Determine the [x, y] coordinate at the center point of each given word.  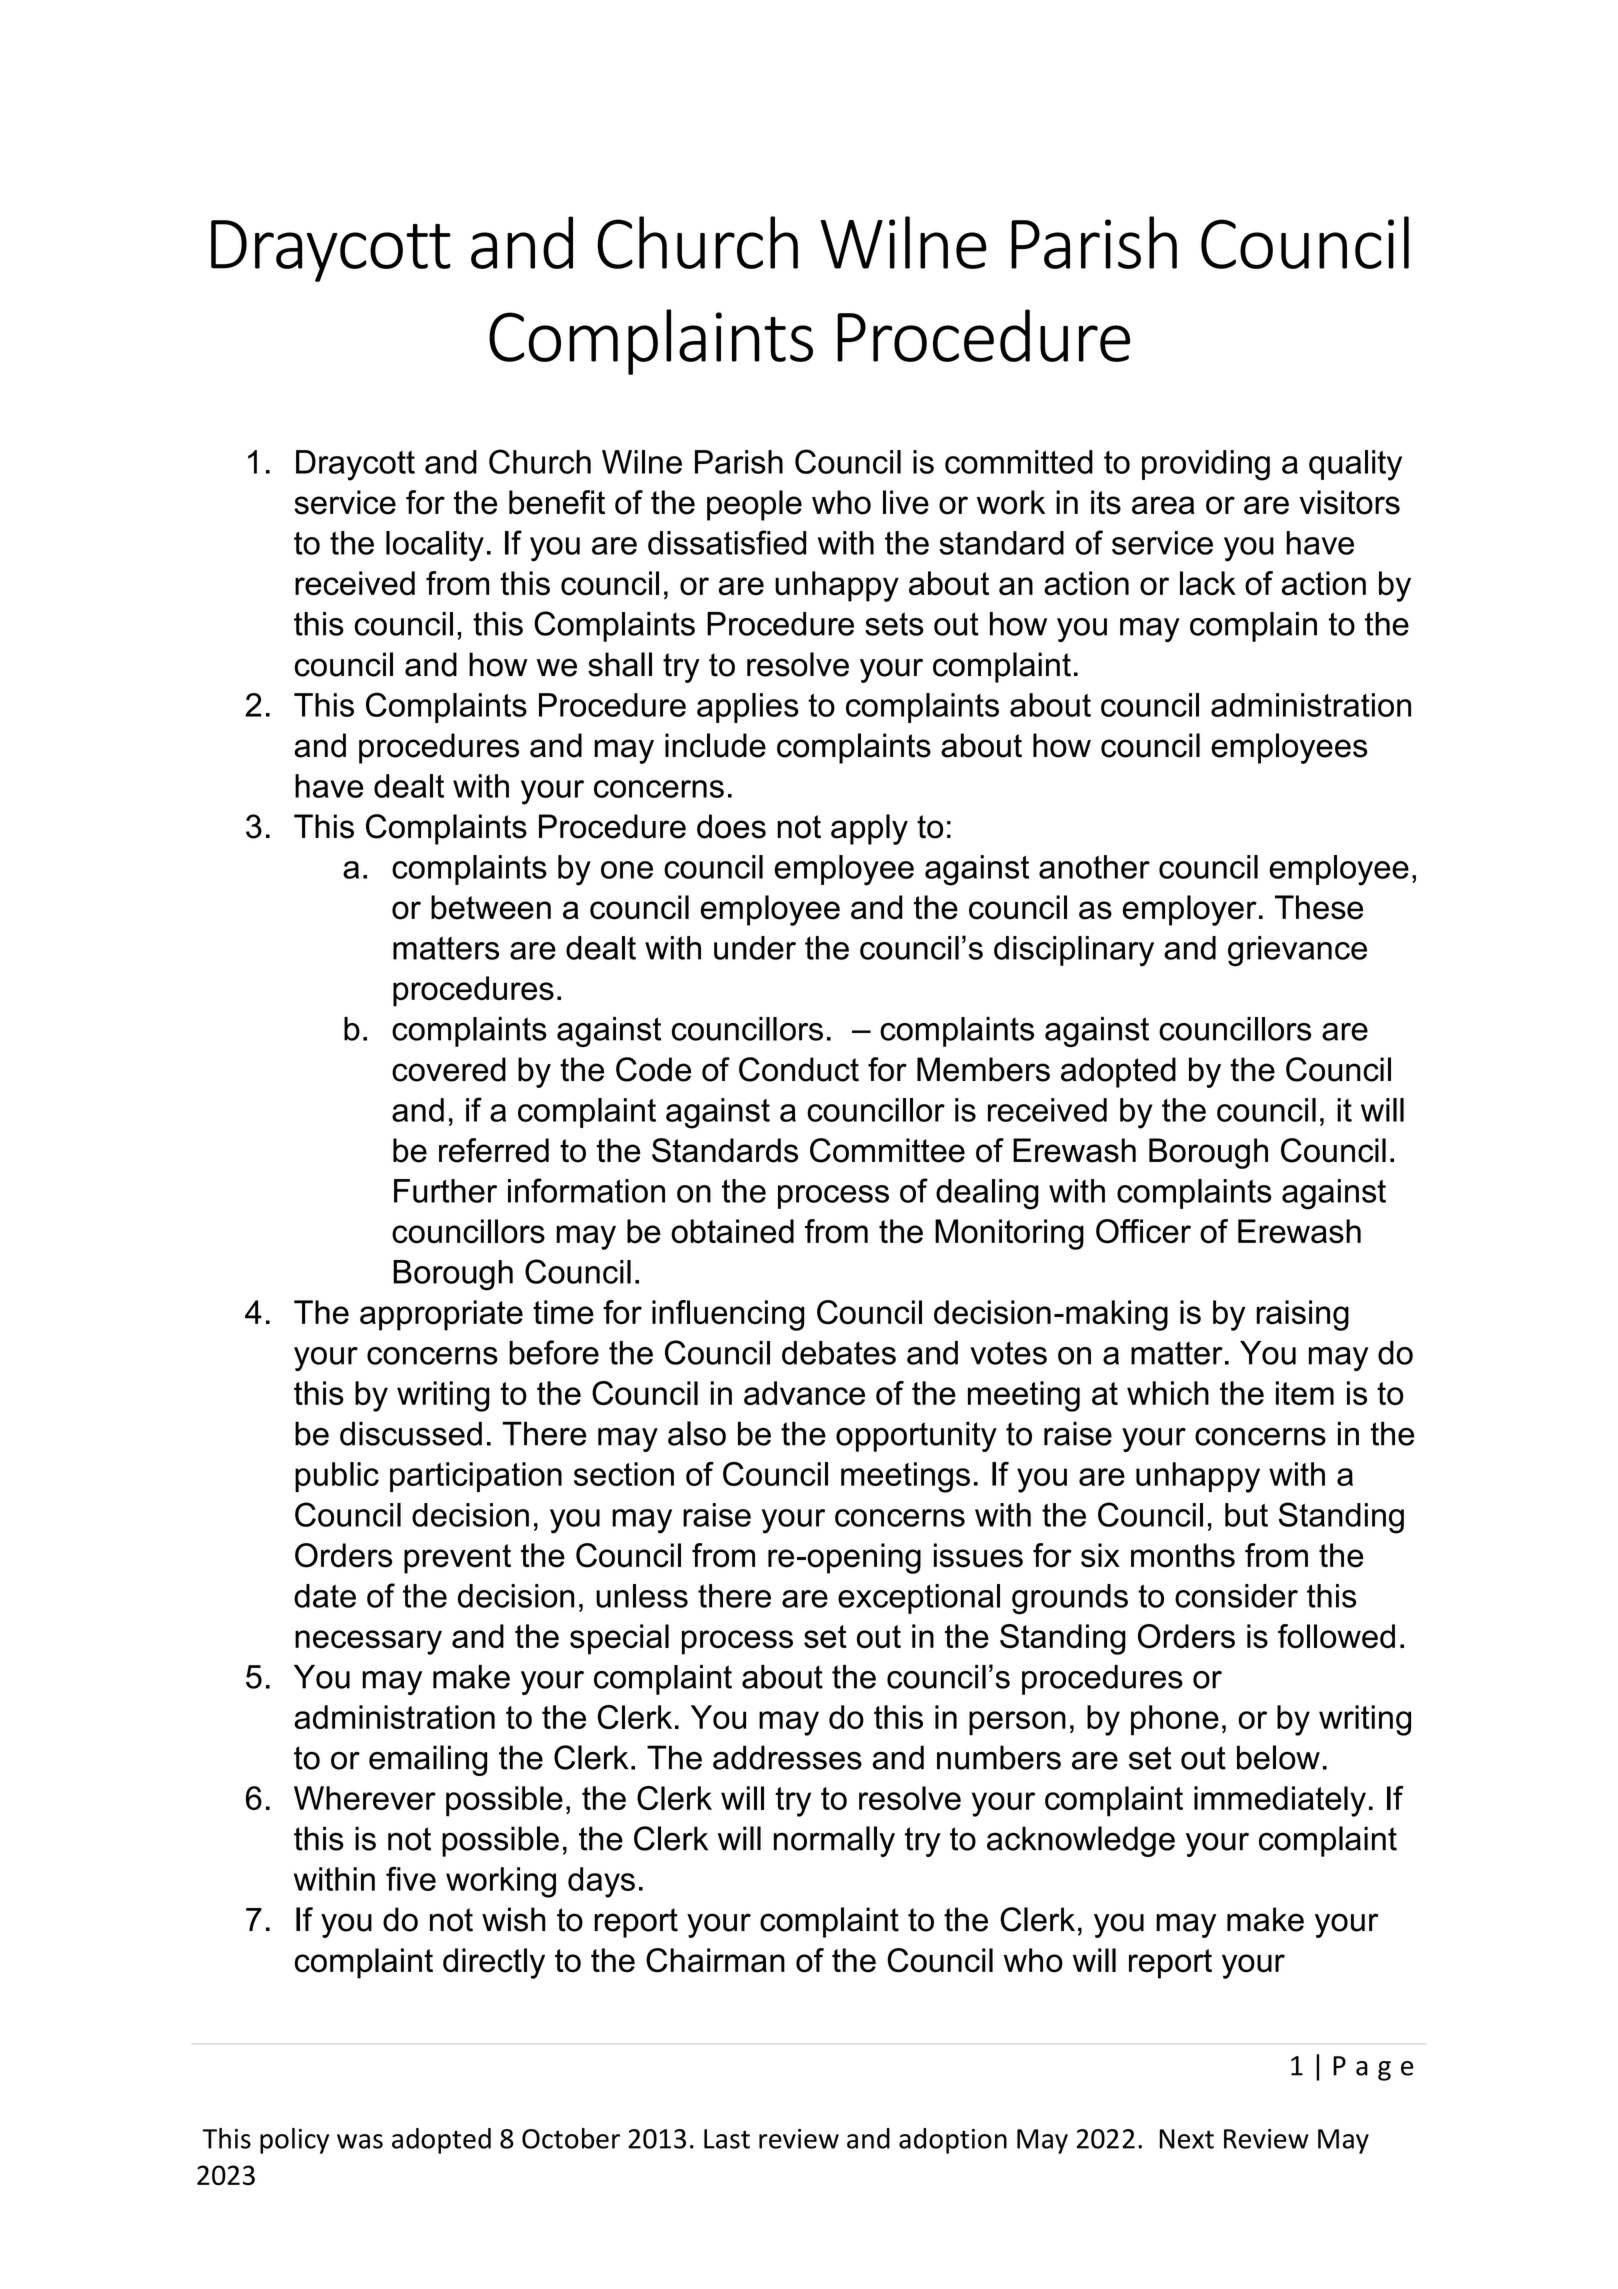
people [754, 505]
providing [1206, 465]
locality [435, 546]
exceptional [919, 1599]
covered [449, 1069]
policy [294, 2141]
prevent [457, 1559]
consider [1236, 1596]
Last [727, 2139]
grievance [1297, 951]
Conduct [799, 1069]
